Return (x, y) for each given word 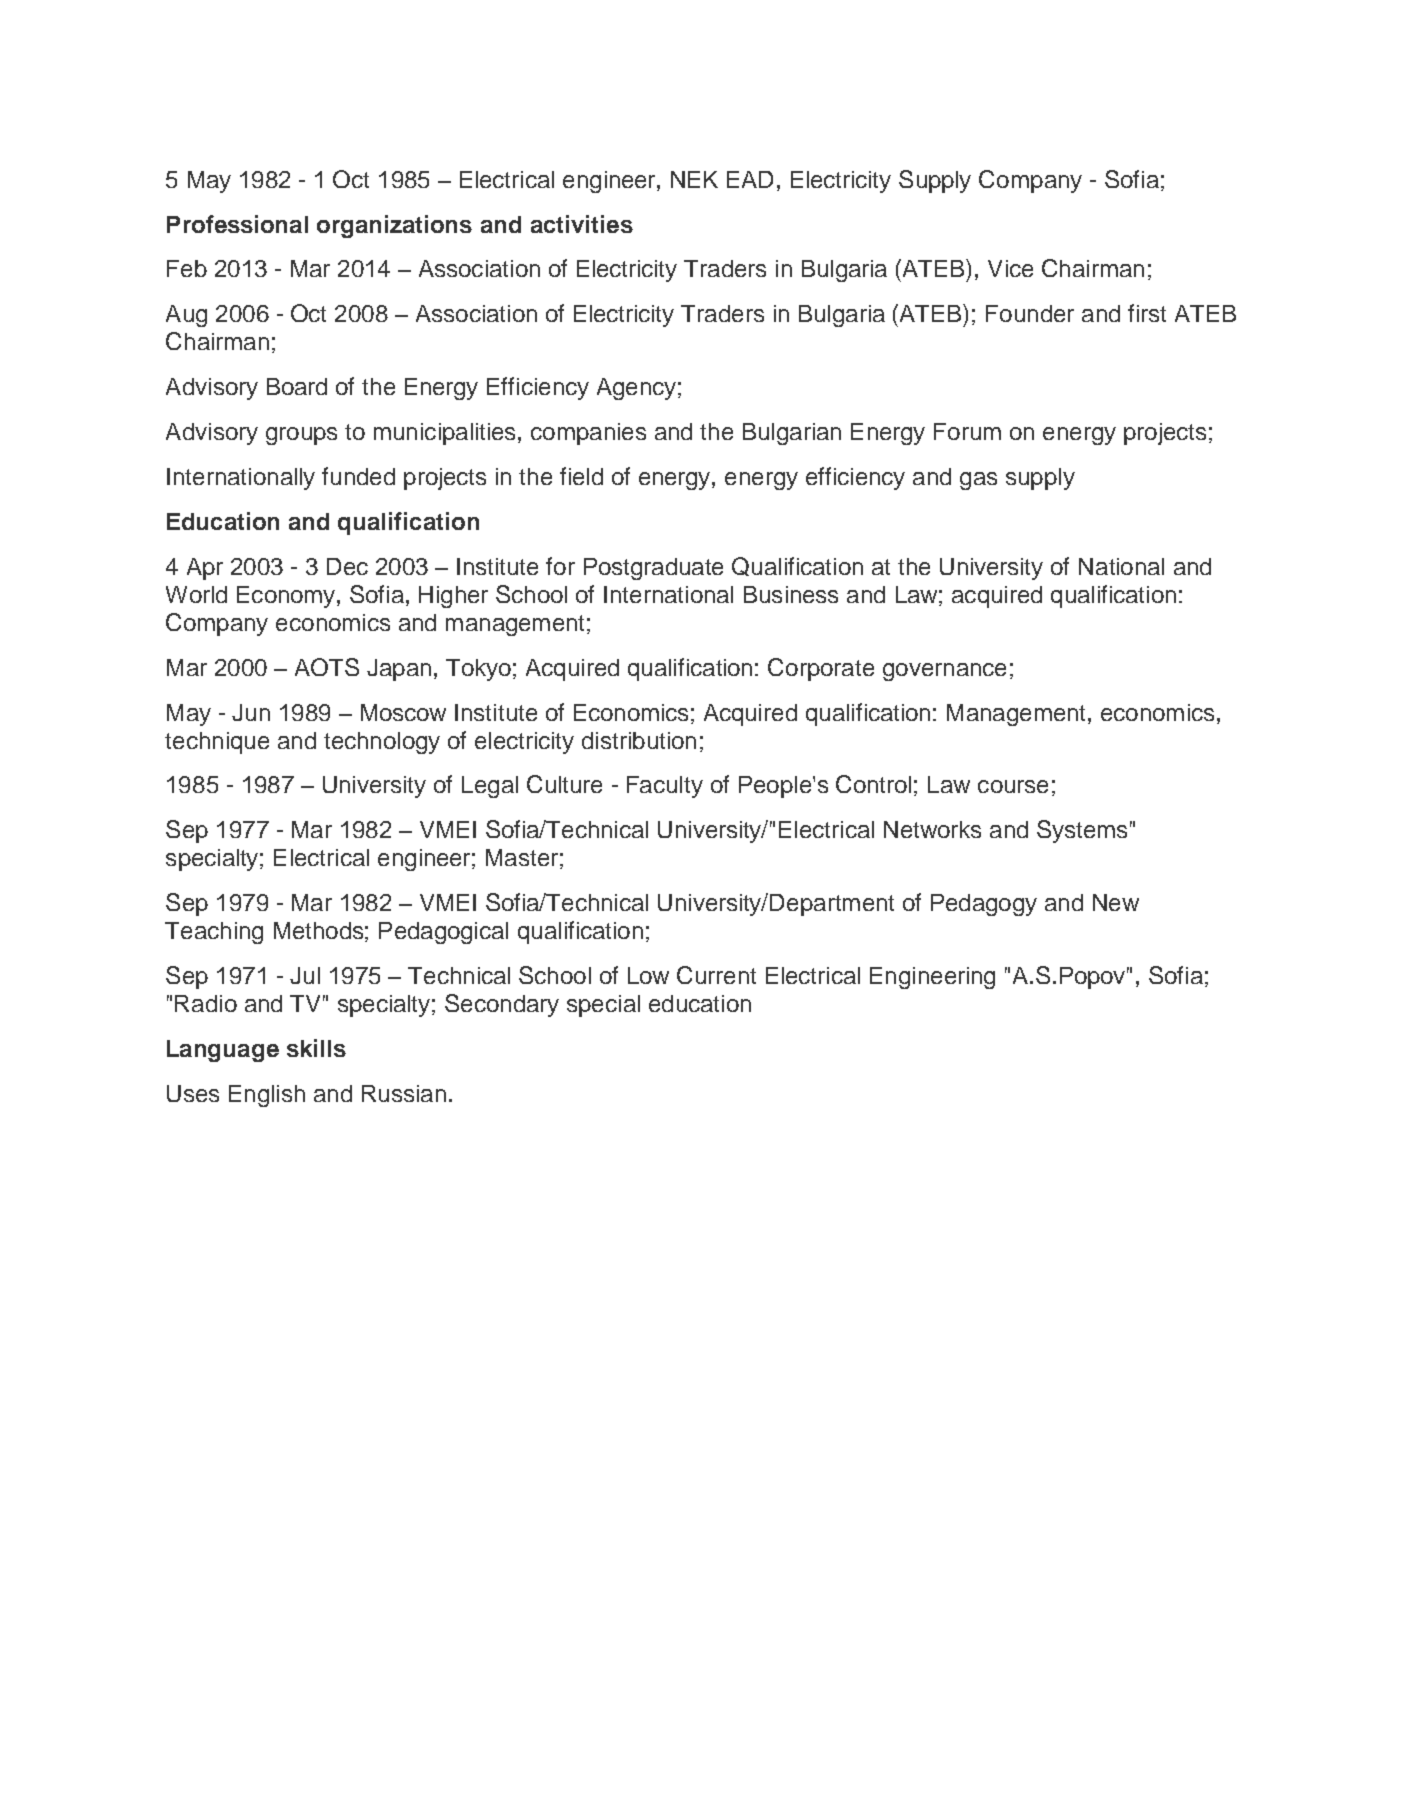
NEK (694, 179)
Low (648, 975)
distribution (639, 740)
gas (978, 481)
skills (316, 1048)
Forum (967, 431)
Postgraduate (653, 569)
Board (297, 386)
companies (588, 434)
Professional (237, 224)
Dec (347, 566)
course (1013, 786)
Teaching (214, 933)
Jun (251, 712)
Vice (1010, 268)
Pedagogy (984, 905)
